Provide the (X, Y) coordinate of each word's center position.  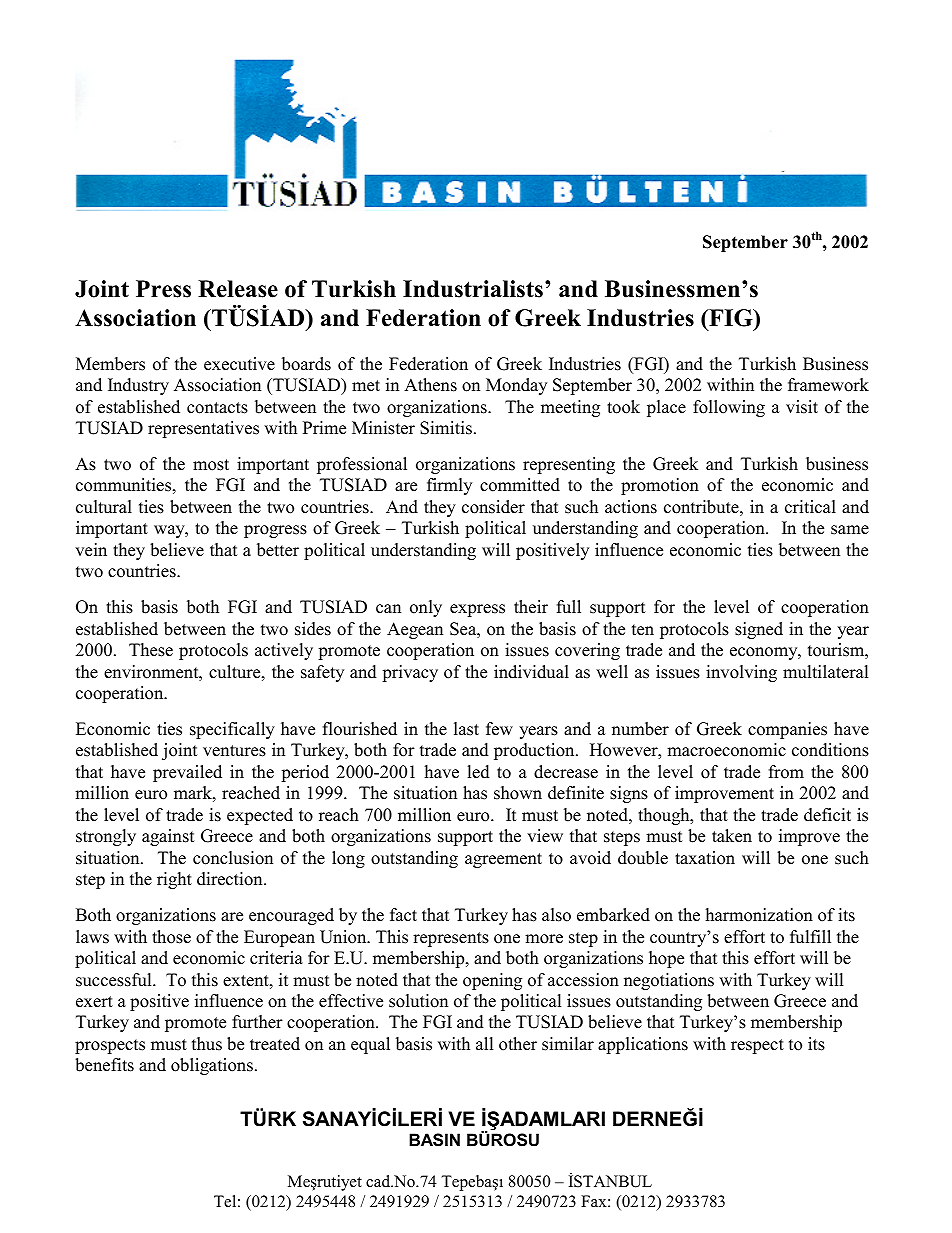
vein (91, 550)
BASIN (434, 1140)
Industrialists (473, 289)
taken (732, 836)
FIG (731, 318)
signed (759, 630)
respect (757, 1046)
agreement (503, 860)
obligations (212, 1066)
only (426, 608)
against (168, 837)
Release (238, 289)
